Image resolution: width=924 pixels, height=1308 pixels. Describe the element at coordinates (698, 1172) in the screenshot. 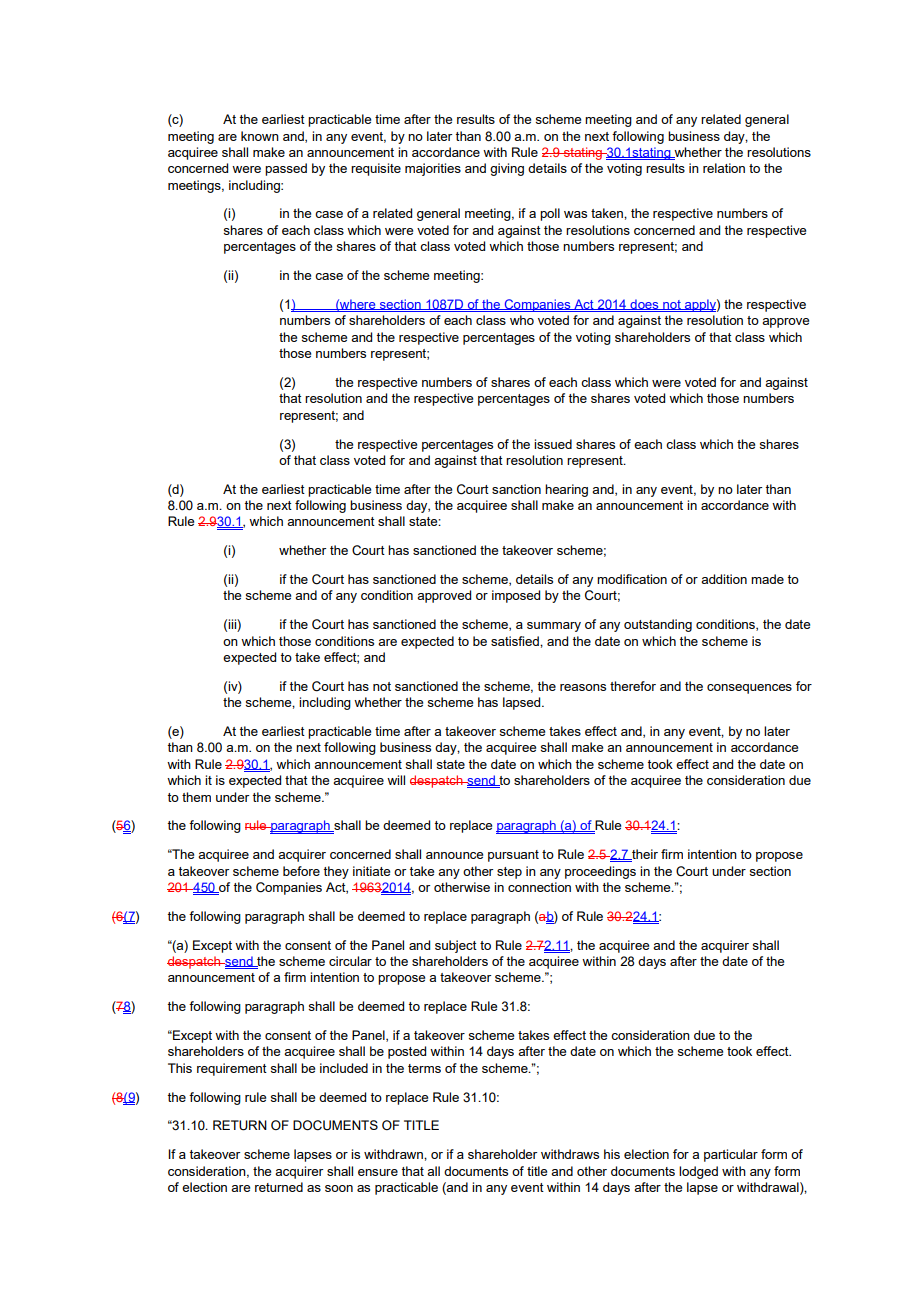

I see `lodged` at that location.
